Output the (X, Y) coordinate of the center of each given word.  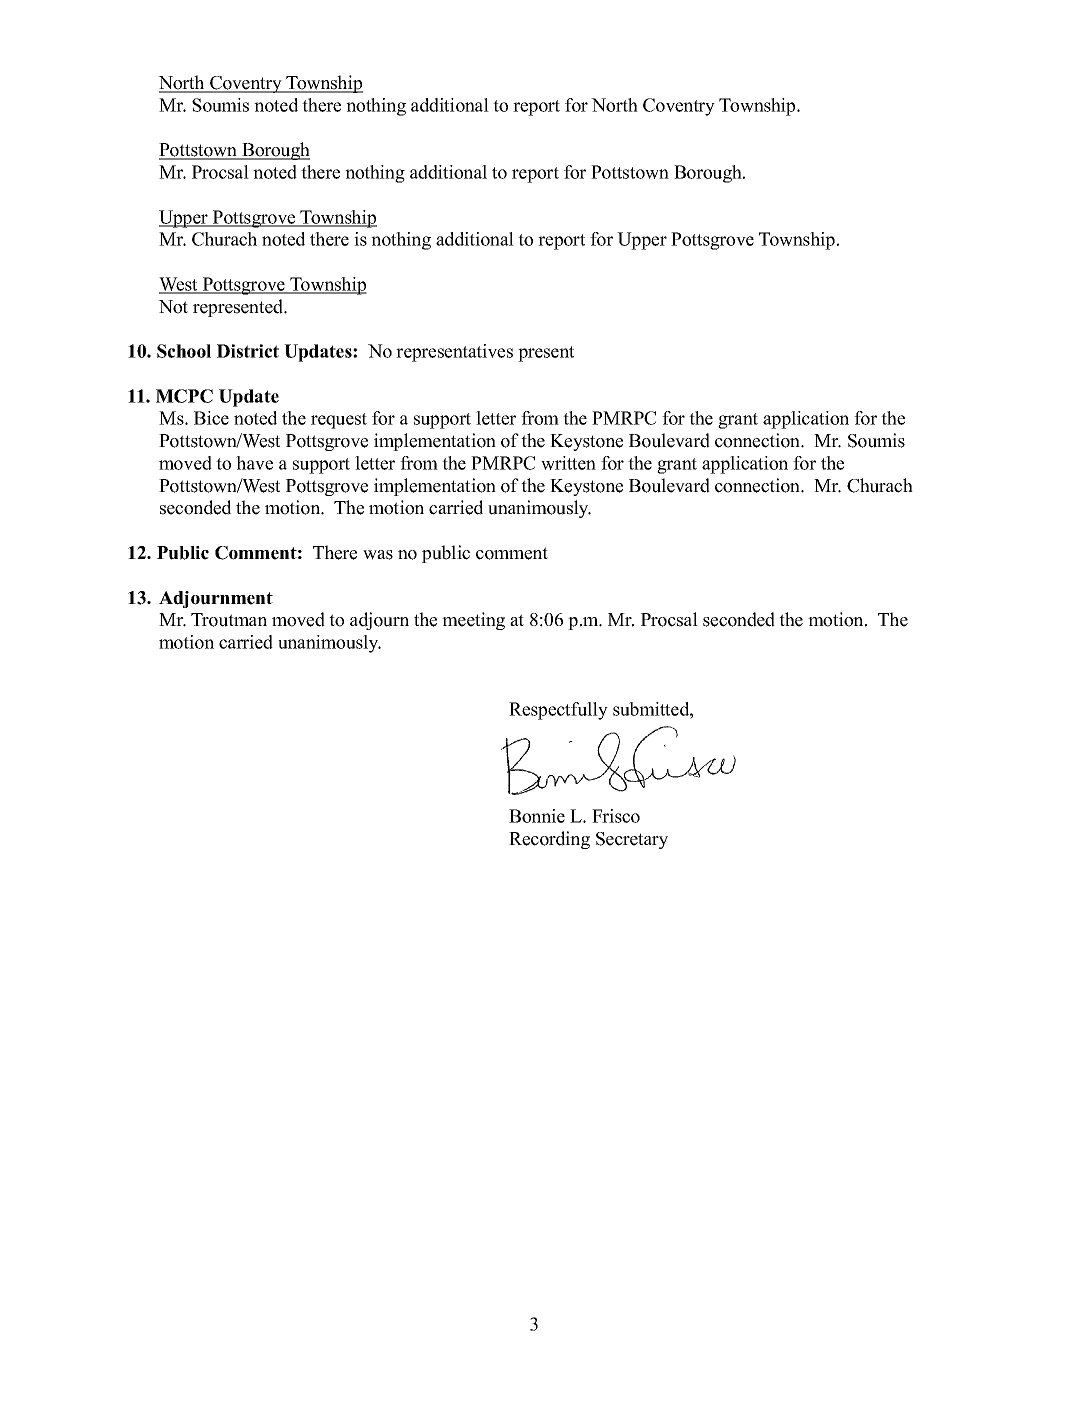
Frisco (616, 816)
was (378, 555)
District (248, 351)
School (184, 351)
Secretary (632, 840)
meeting (473, 621)
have (254, 463)
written (568, 463)
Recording (549, 840)
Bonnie (537, 816)
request (339, 421)
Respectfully (558, 711)
